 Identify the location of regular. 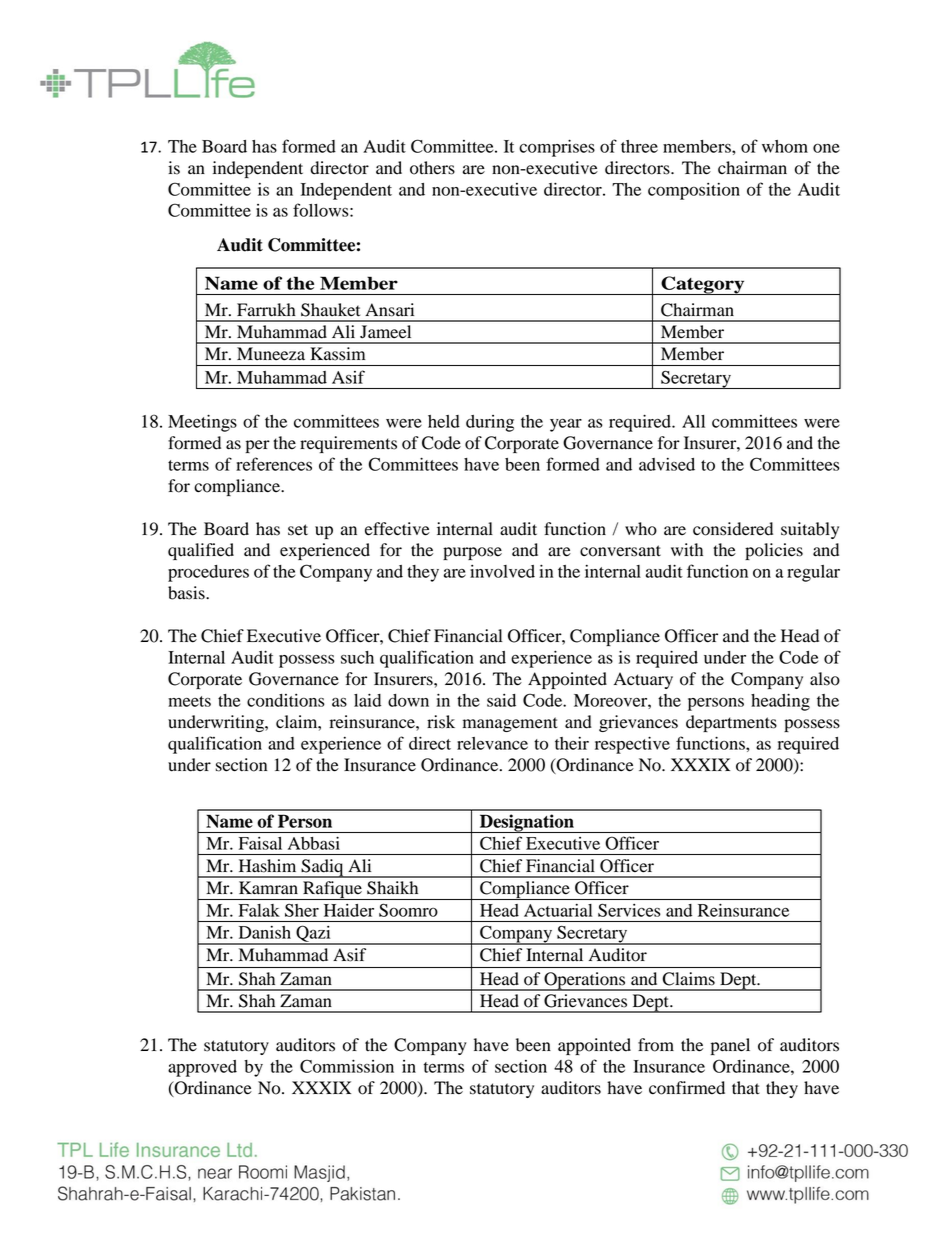
(813, 573).
